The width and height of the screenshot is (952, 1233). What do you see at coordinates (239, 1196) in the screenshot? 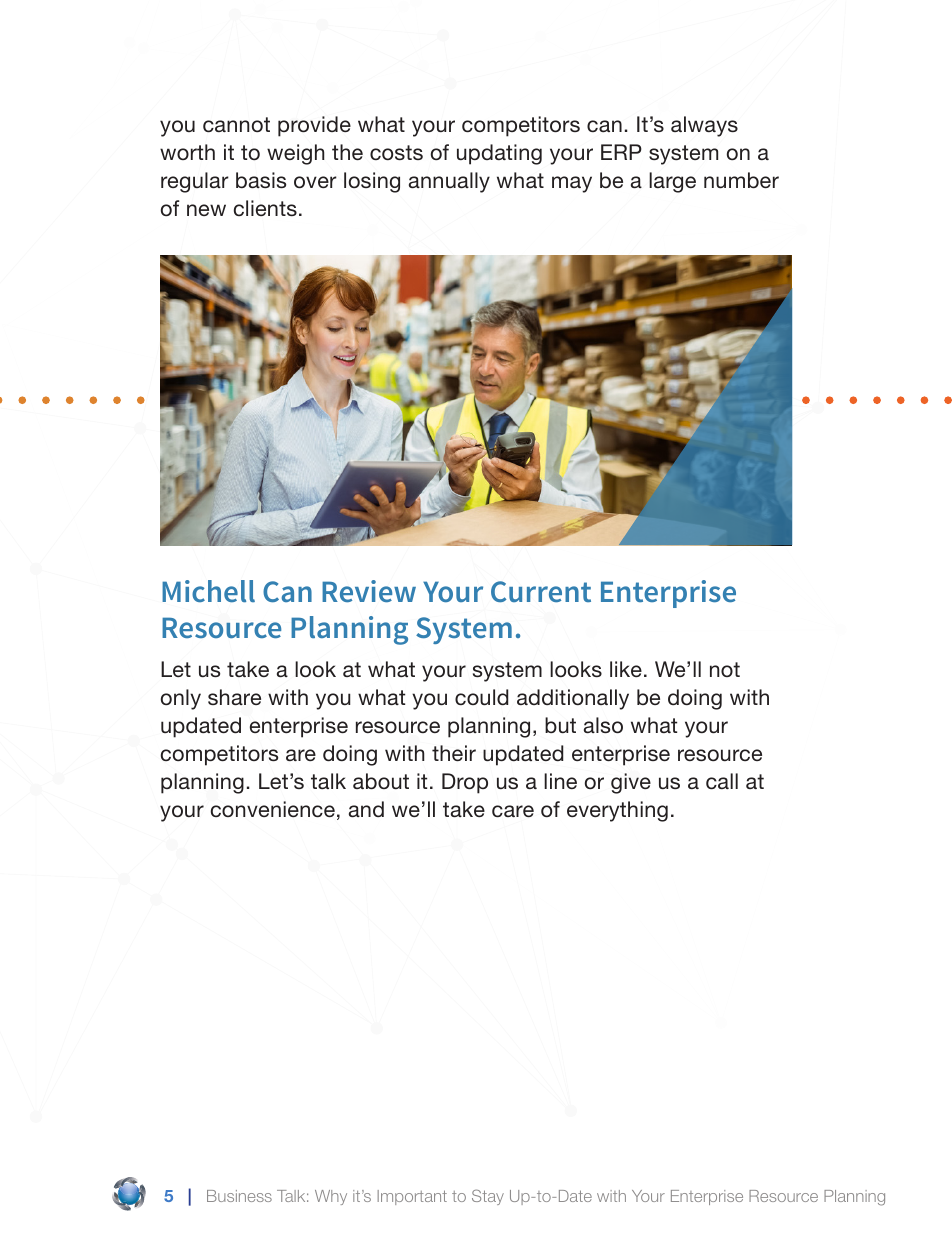
I see `Business` at bounding box center [239, 1196].
